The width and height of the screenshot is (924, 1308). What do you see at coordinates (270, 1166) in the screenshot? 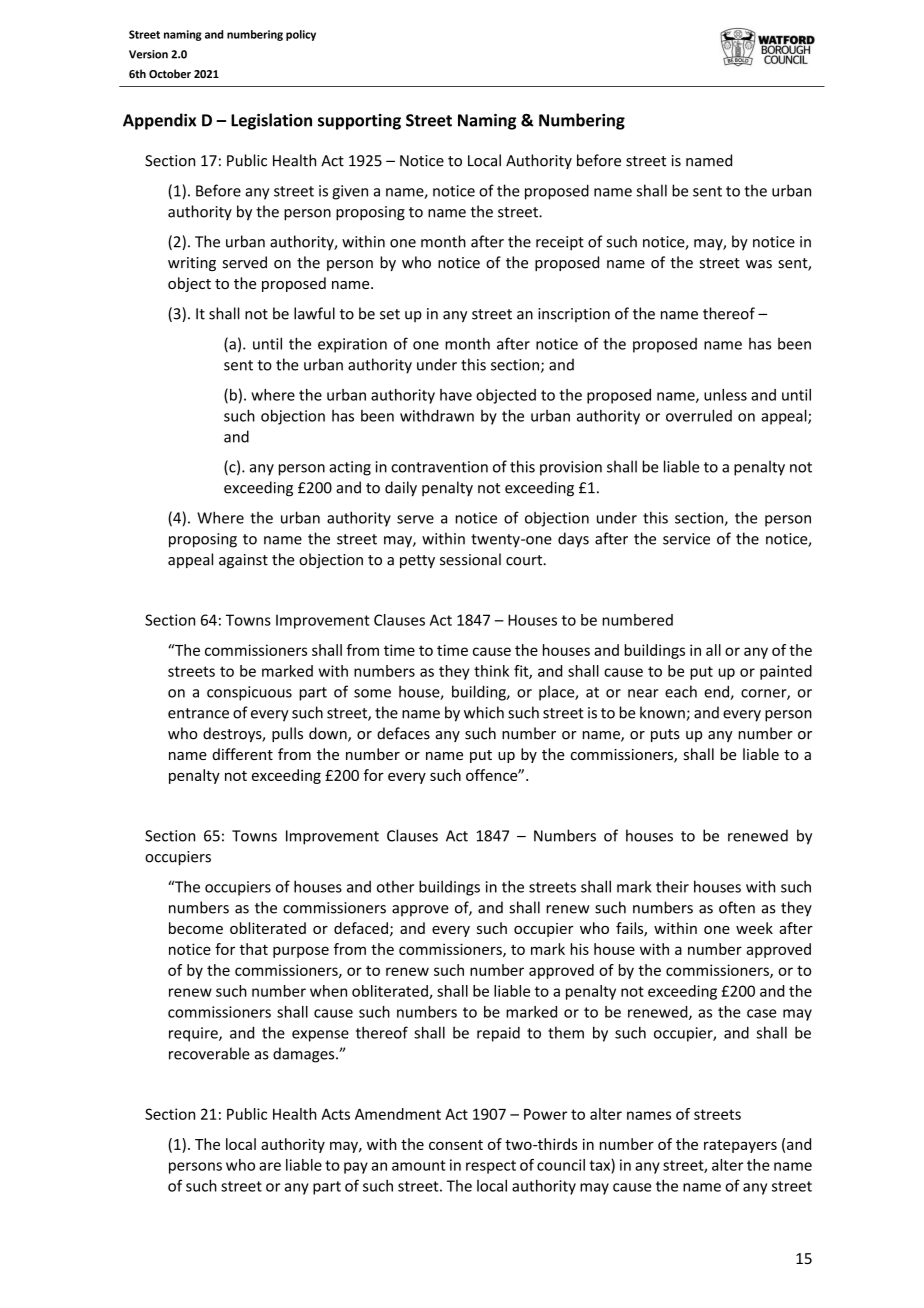
I see `are` at bounding box center [270, 1166].
